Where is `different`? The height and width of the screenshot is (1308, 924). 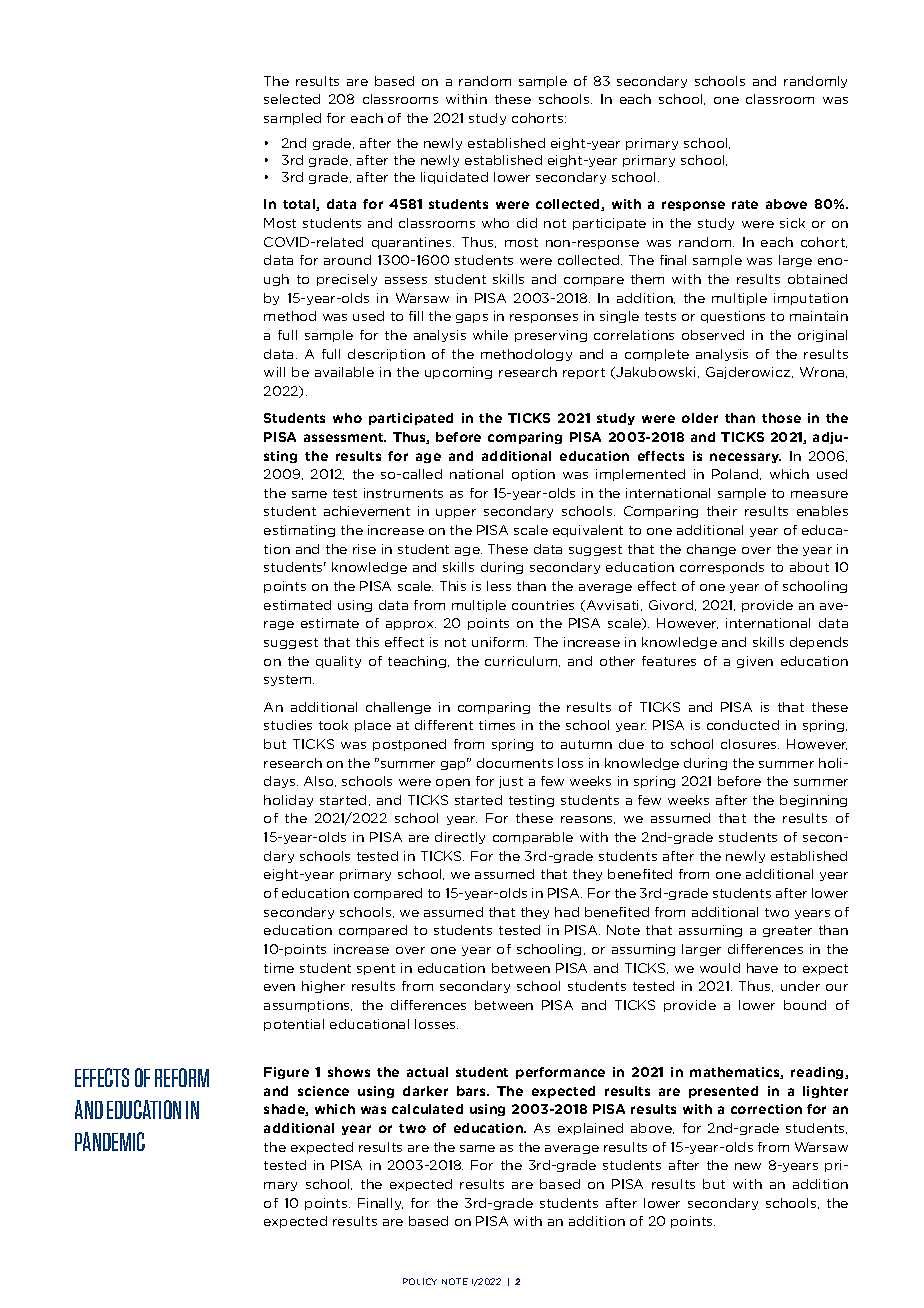
different is located at coordinates (444, 725).
